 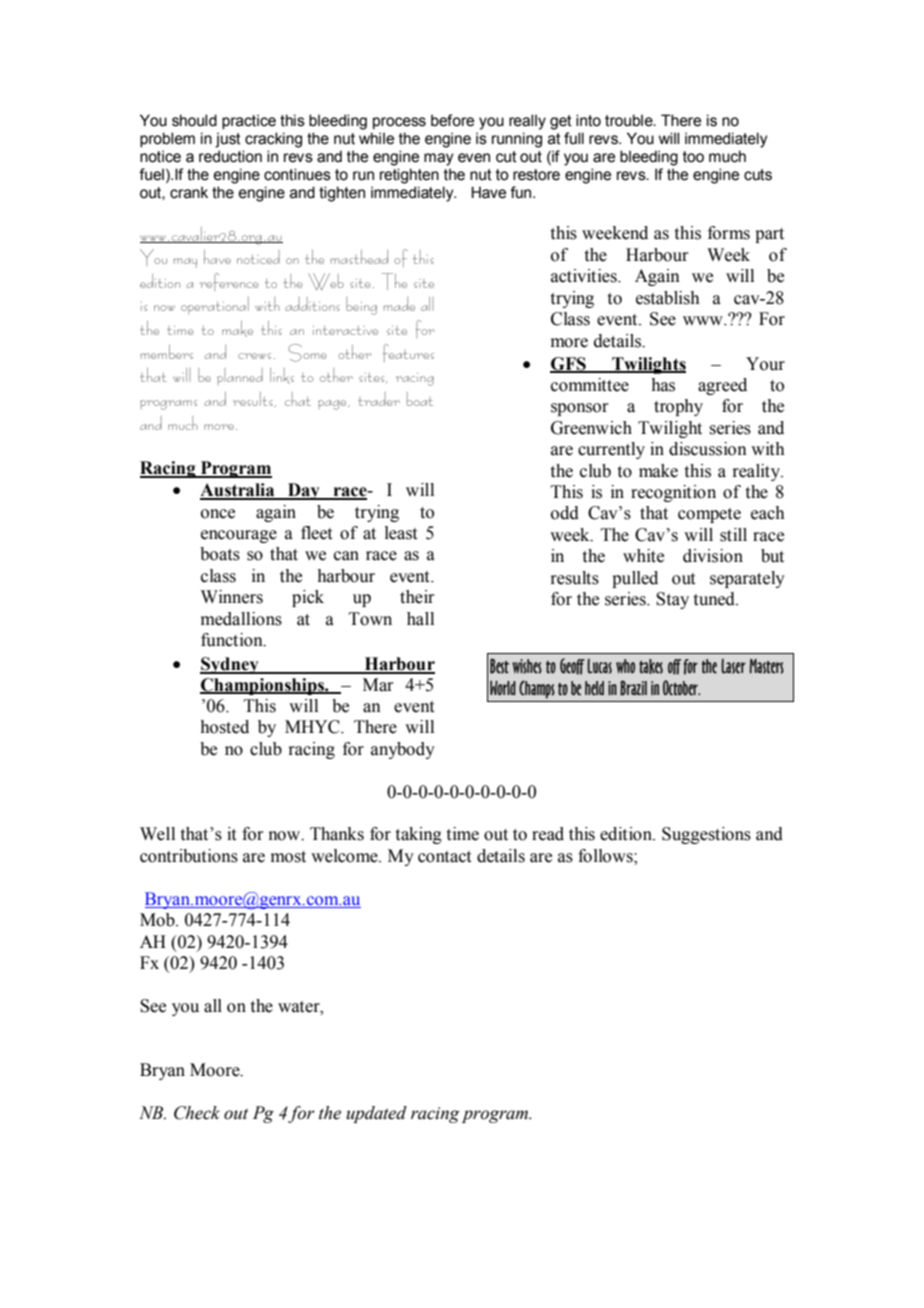 I want to click on Suggestions, so click(x=706, y=835).
